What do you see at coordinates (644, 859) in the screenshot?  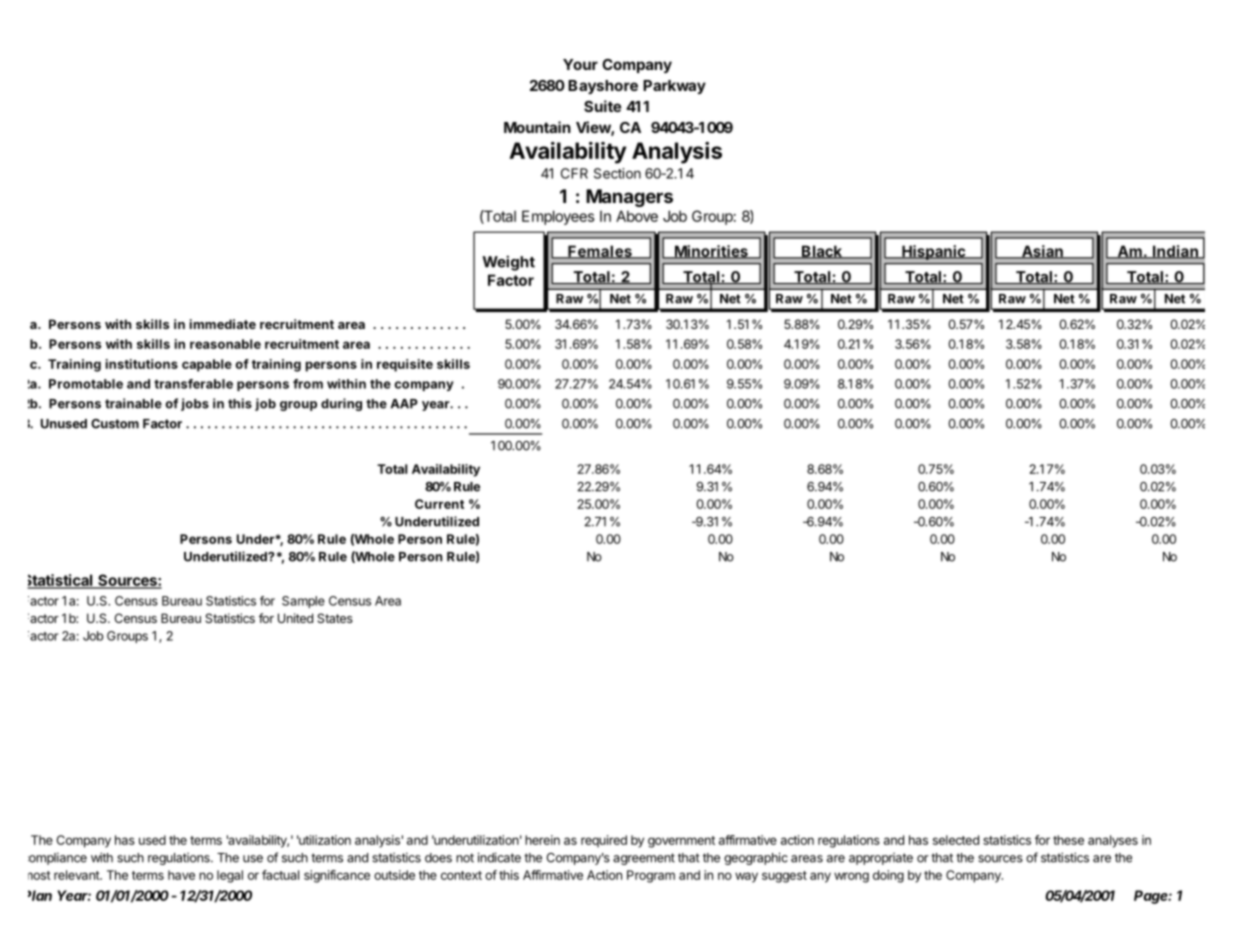 I see `agreement` at bounding box center [644, 859].
